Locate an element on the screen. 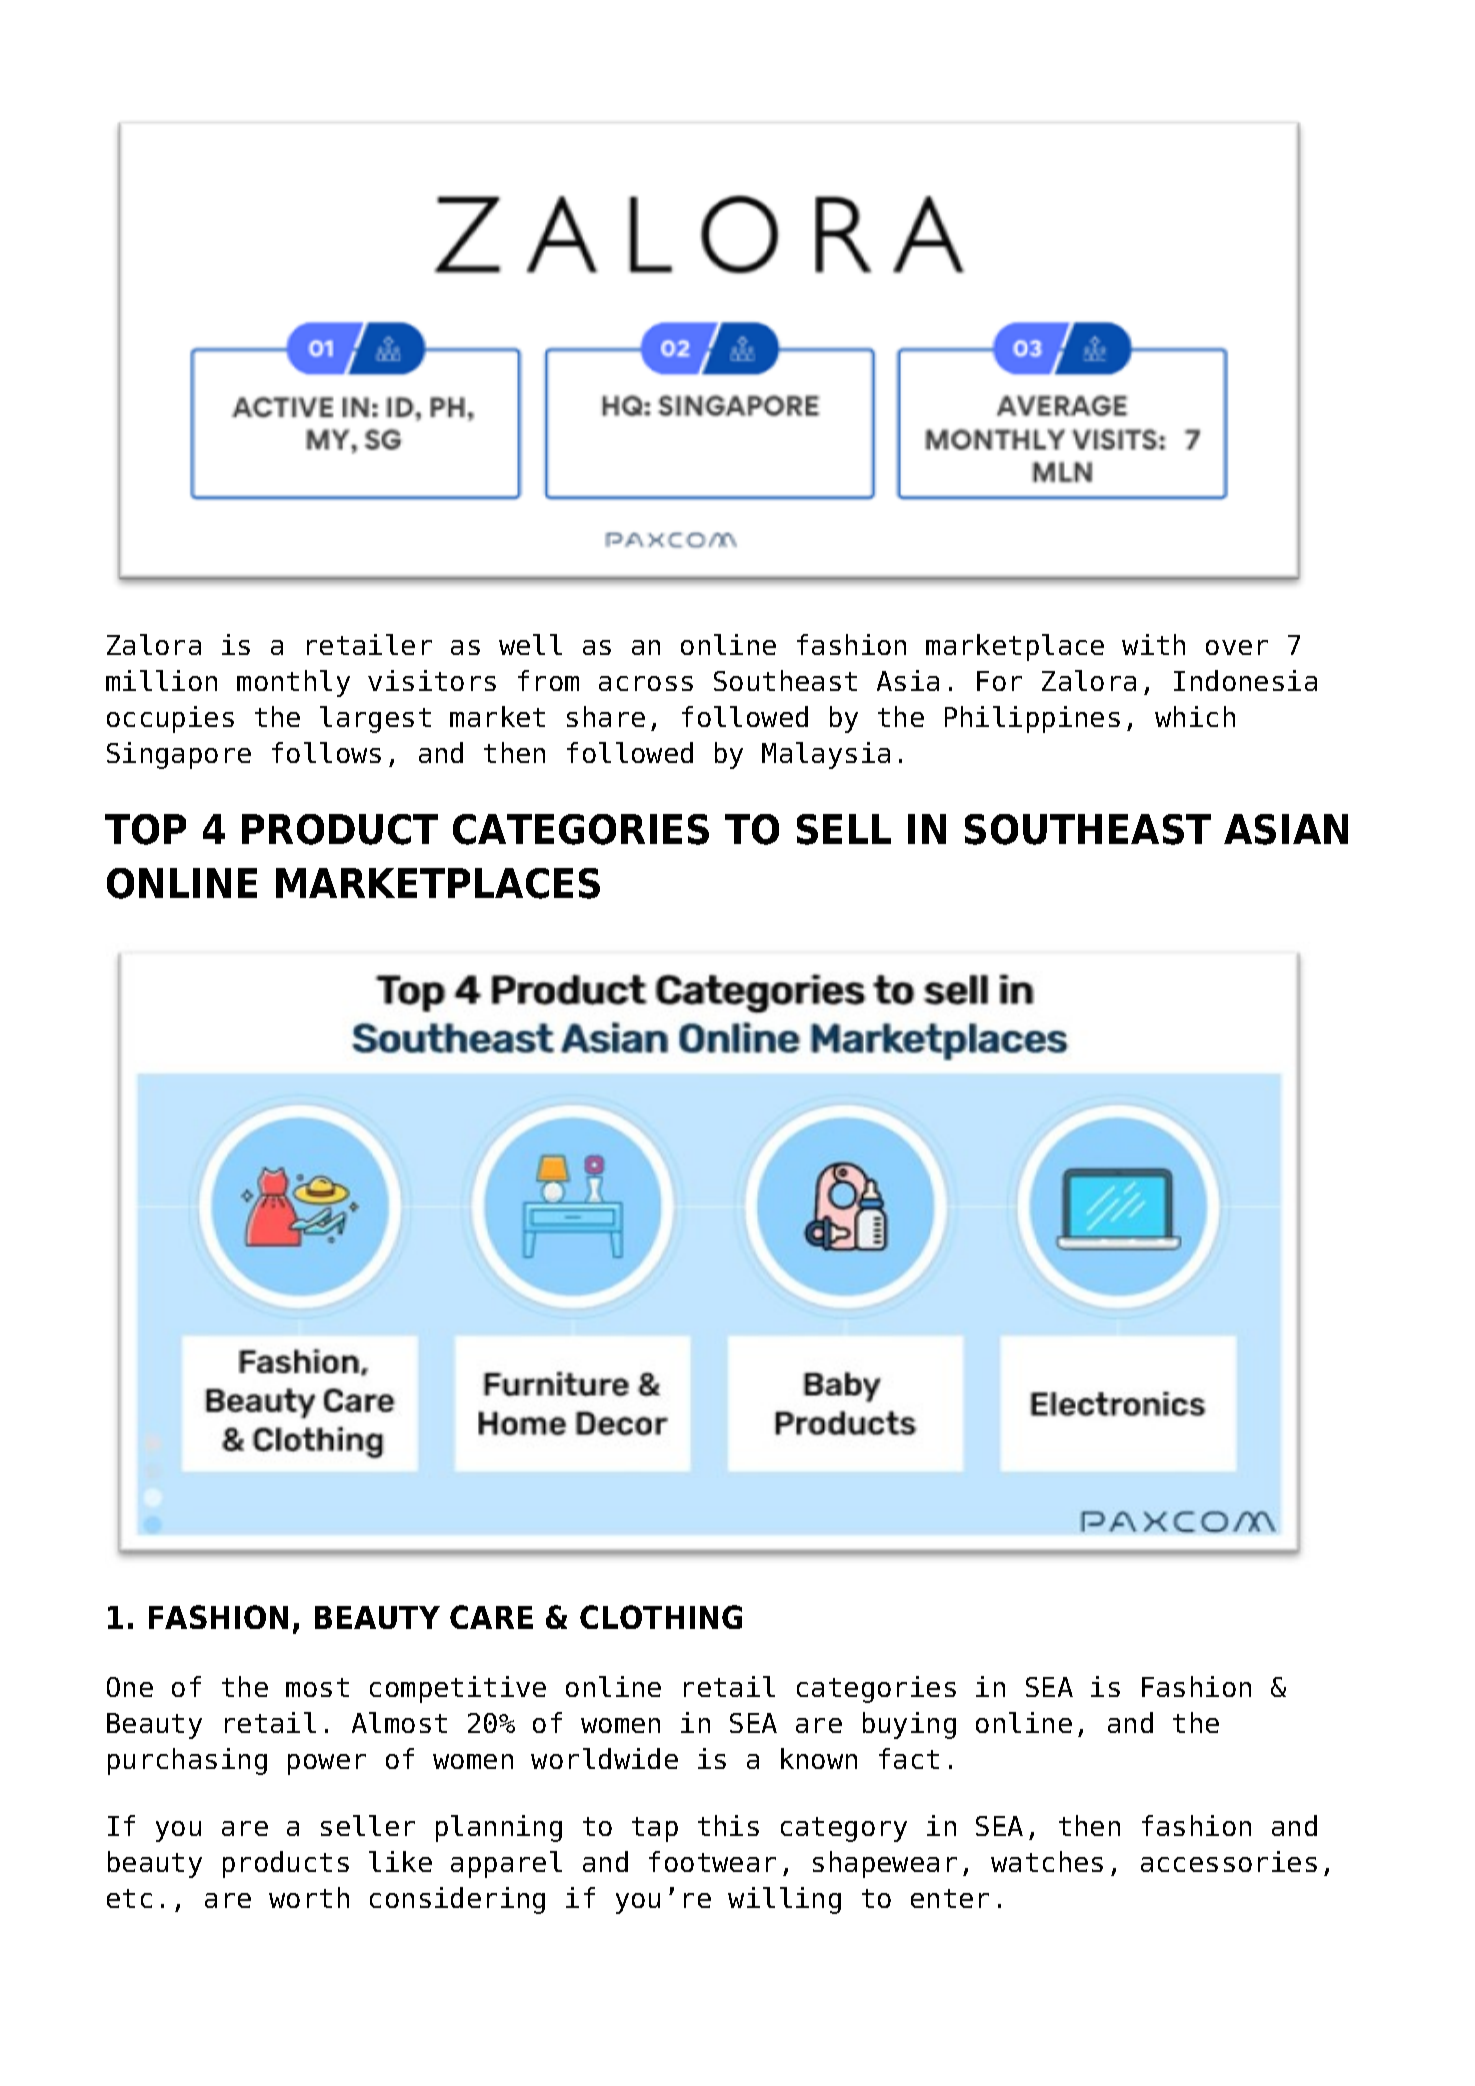  buying is located at coordinates (909, 1725).
